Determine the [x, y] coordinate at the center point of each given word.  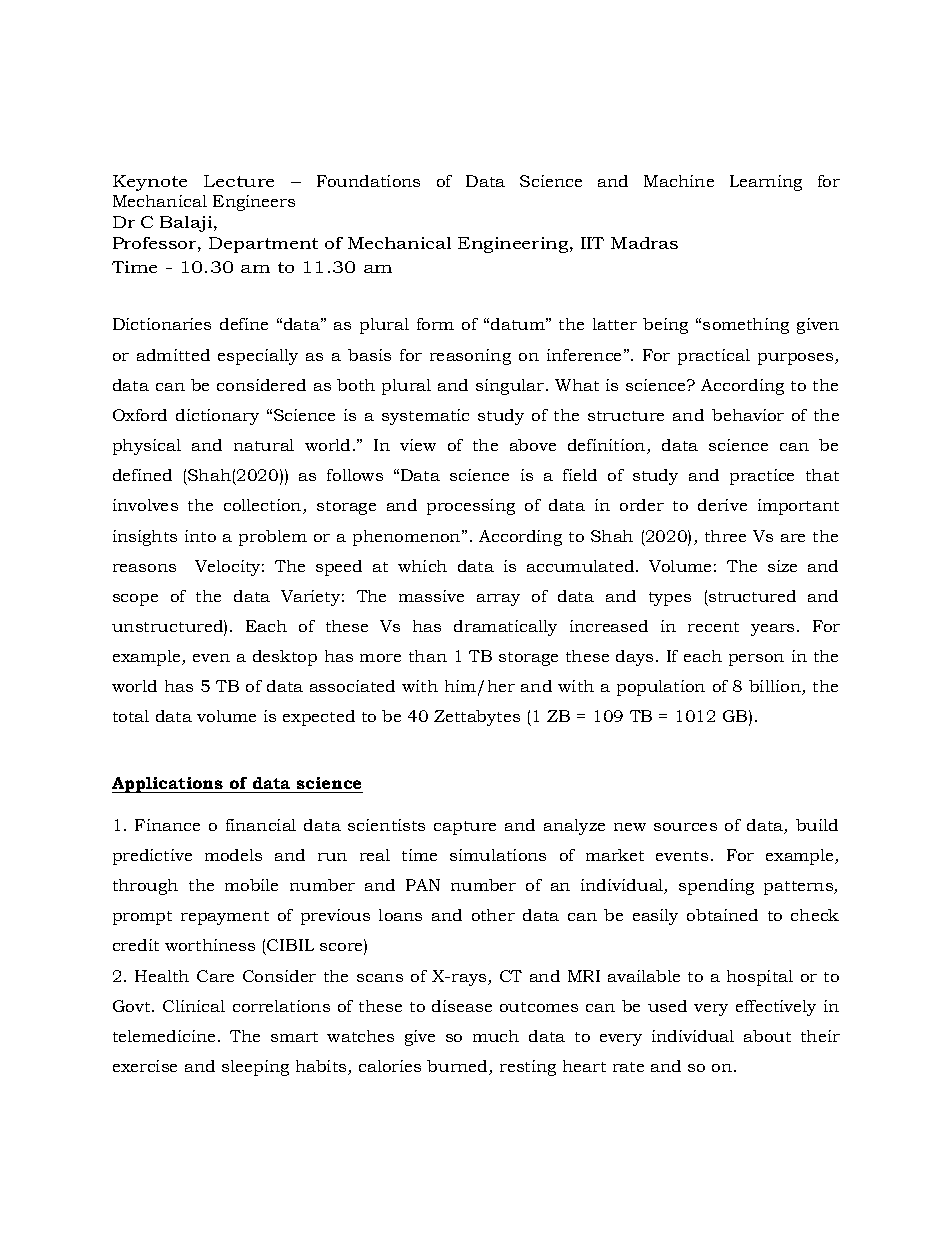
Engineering [514, 245]
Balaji [187, 224]
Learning [766, 183]
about [767, 1036]
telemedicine [164, 1036]
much [496, 1036]
